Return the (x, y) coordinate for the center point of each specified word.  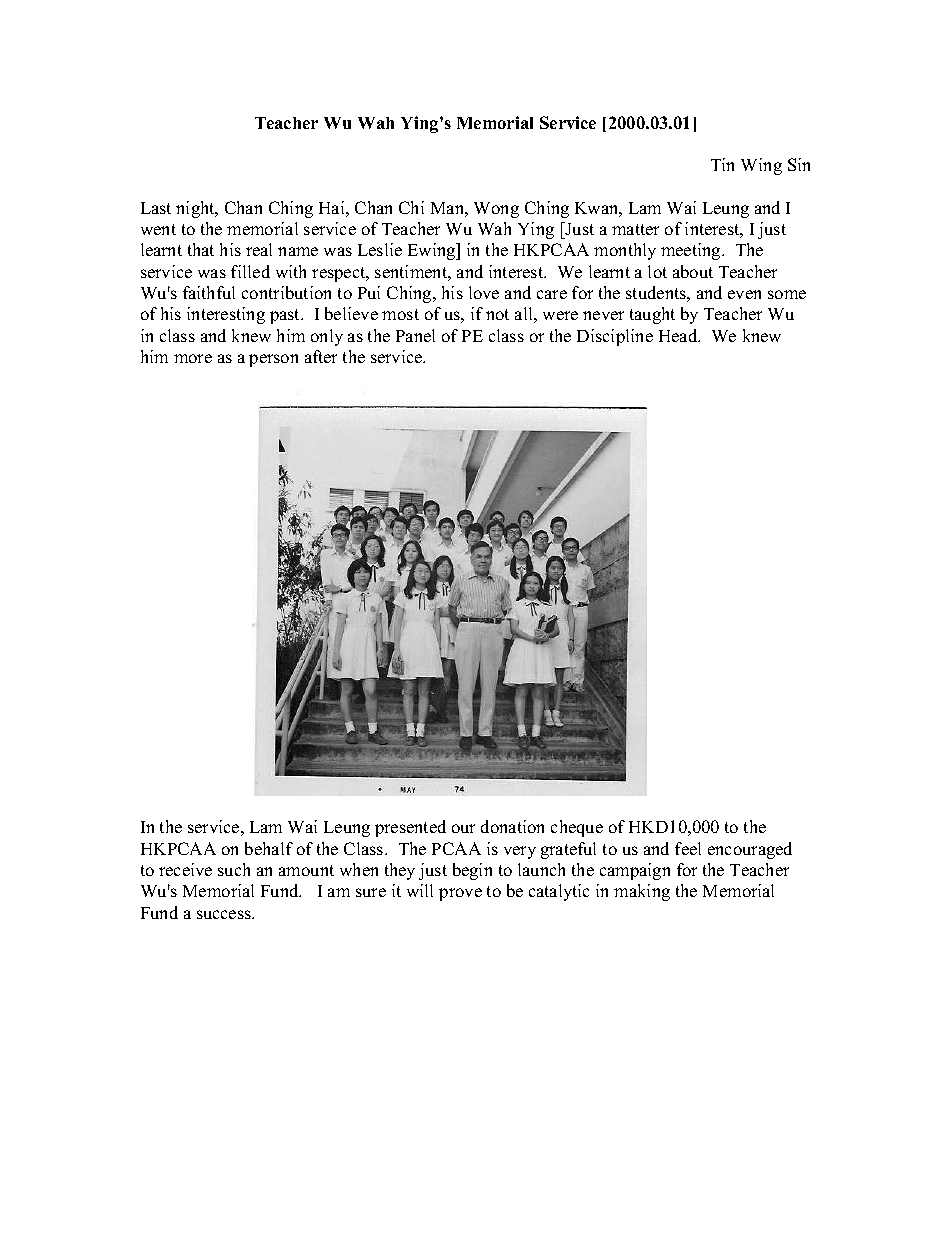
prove (460, 894)
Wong (496, 210)
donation (512, 826)
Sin (799, 164)
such (234, 869)
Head (679, 335)
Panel (415, 335)
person (273, 360)
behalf (269, 848)
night (196, 209)
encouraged (750, 850)
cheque (577, 828)
